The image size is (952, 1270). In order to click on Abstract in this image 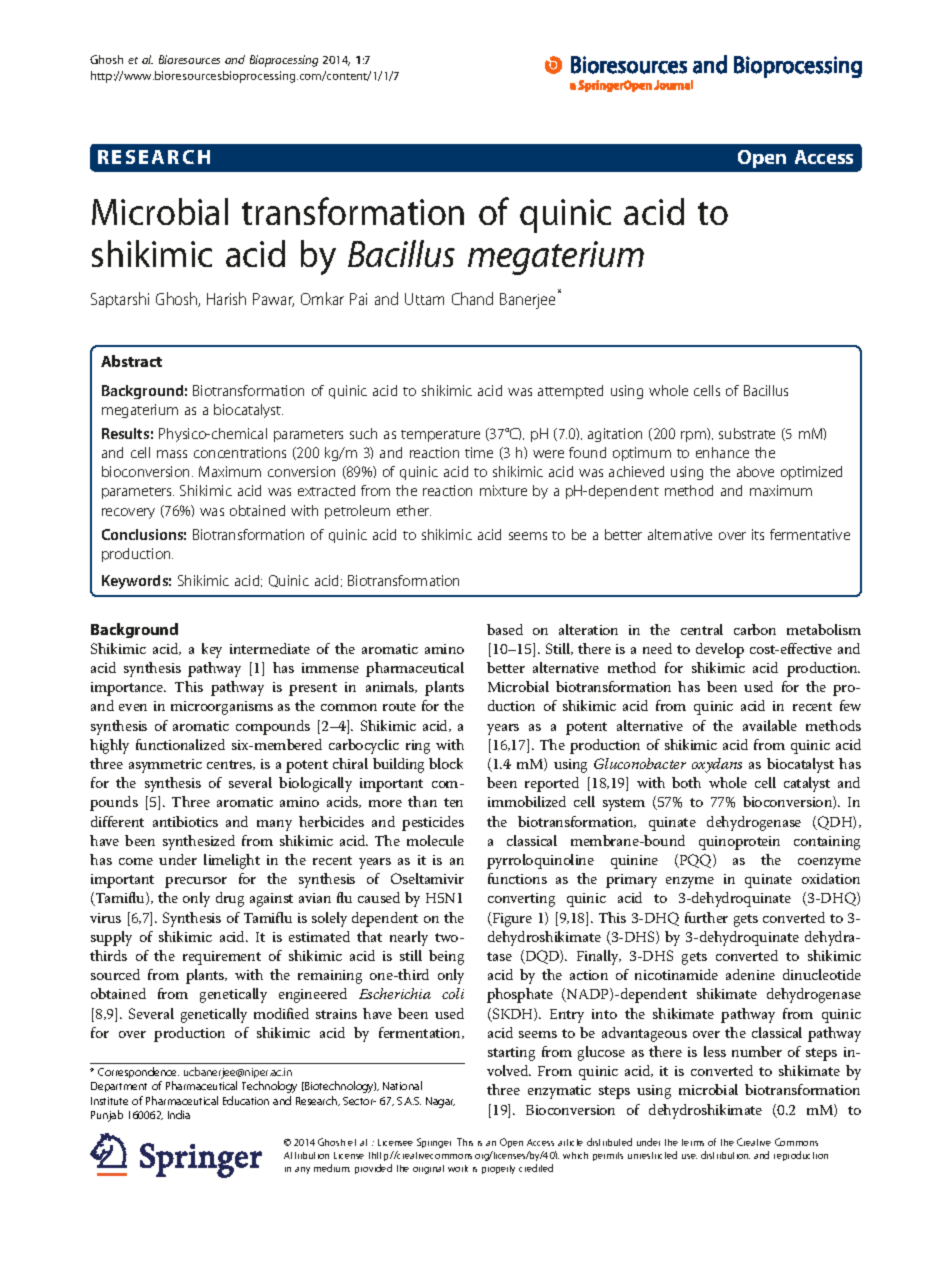, I will do `click(131, 361)`.
